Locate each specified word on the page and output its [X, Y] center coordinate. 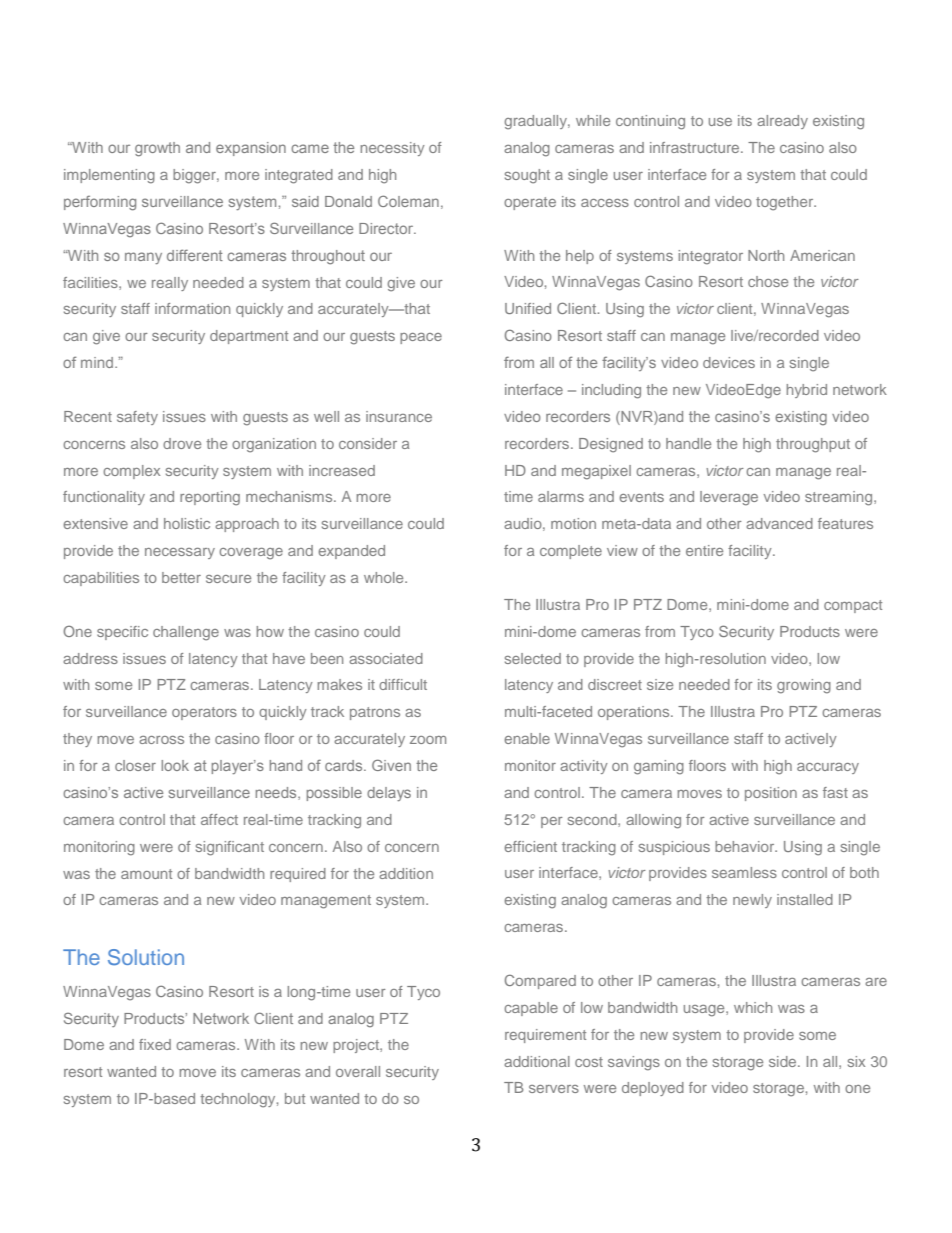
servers [554, 1089]
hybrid [807, 391]
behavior [746, 846]
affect [219, 819]
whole [385, 577]
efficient [530, 846]
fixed [155, 1044]
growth [157, 149]
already [782, 122]
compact [853, 606]
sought [527, 176]
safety [137, 418]
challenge [186, 633]
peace [421, 338]
